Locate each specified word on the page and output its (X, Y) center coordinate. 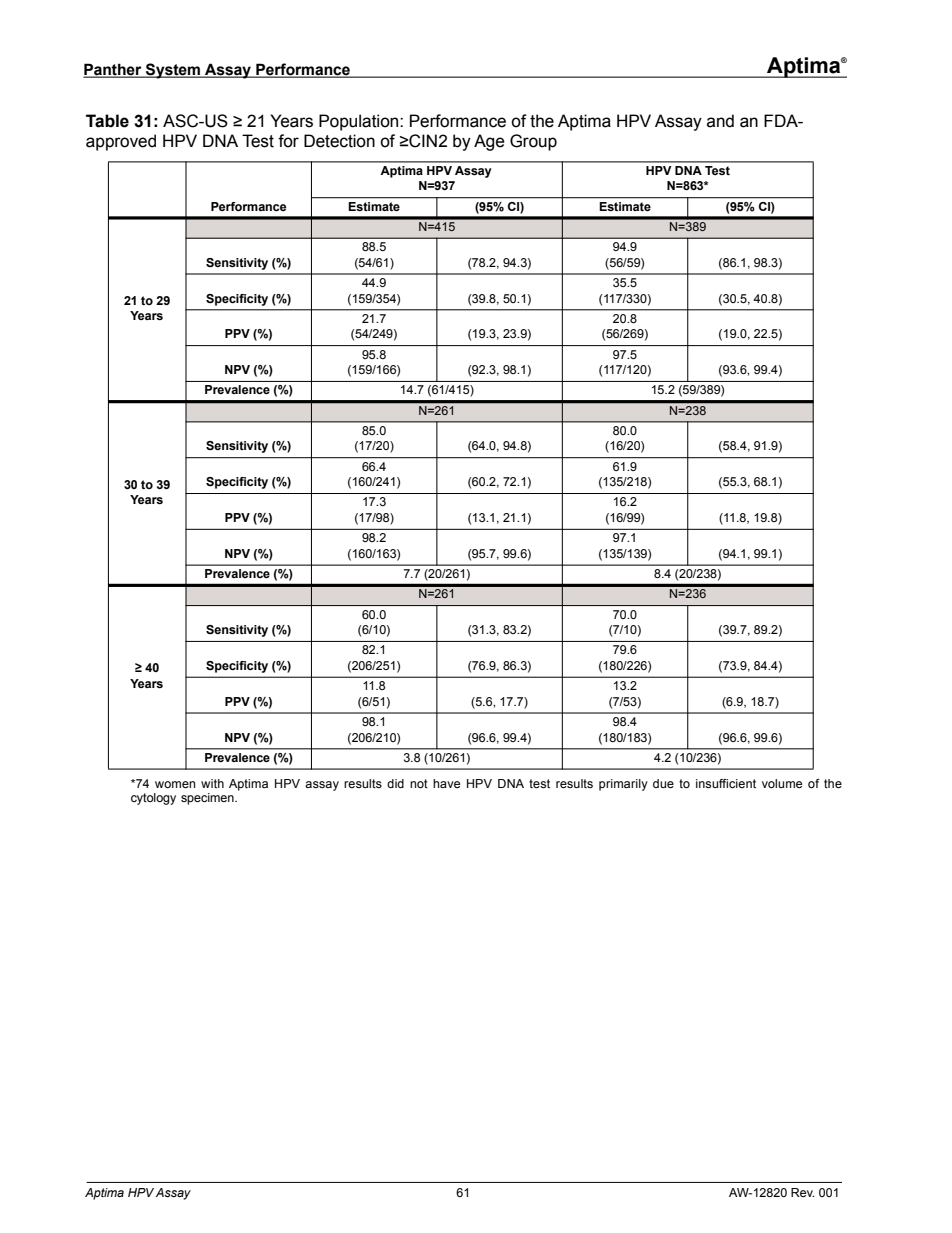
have (446, 783)
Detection (339, 141)
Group (533, 142)
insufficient (726, 783)
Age (489, 142)
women (175, 784)
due (663, 783)
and (720, 121)
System (173, 71)
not (419, 783)
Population (360, 122)
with (212, 783)
